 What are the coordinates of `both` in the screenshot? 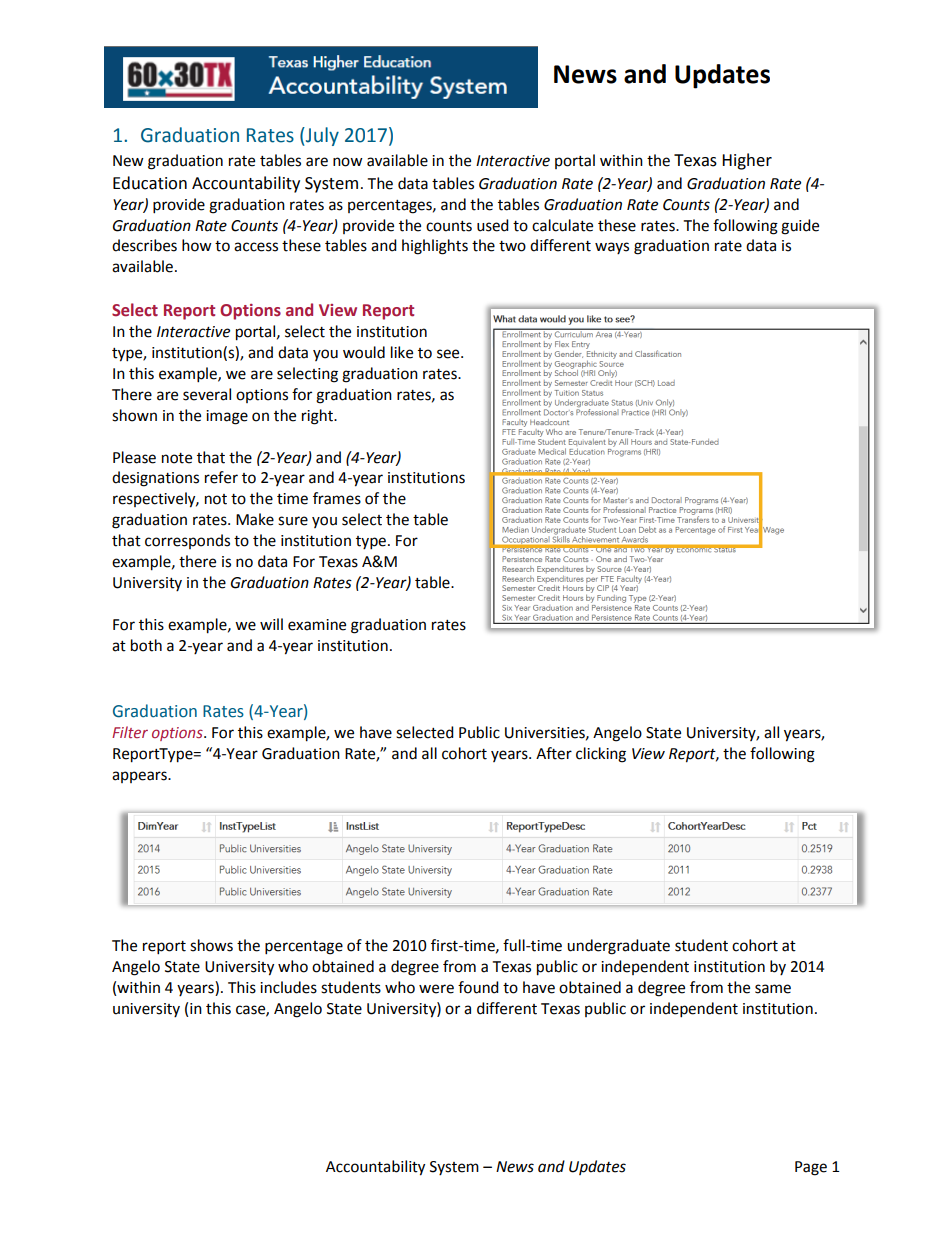 It's located at (146, 645).
